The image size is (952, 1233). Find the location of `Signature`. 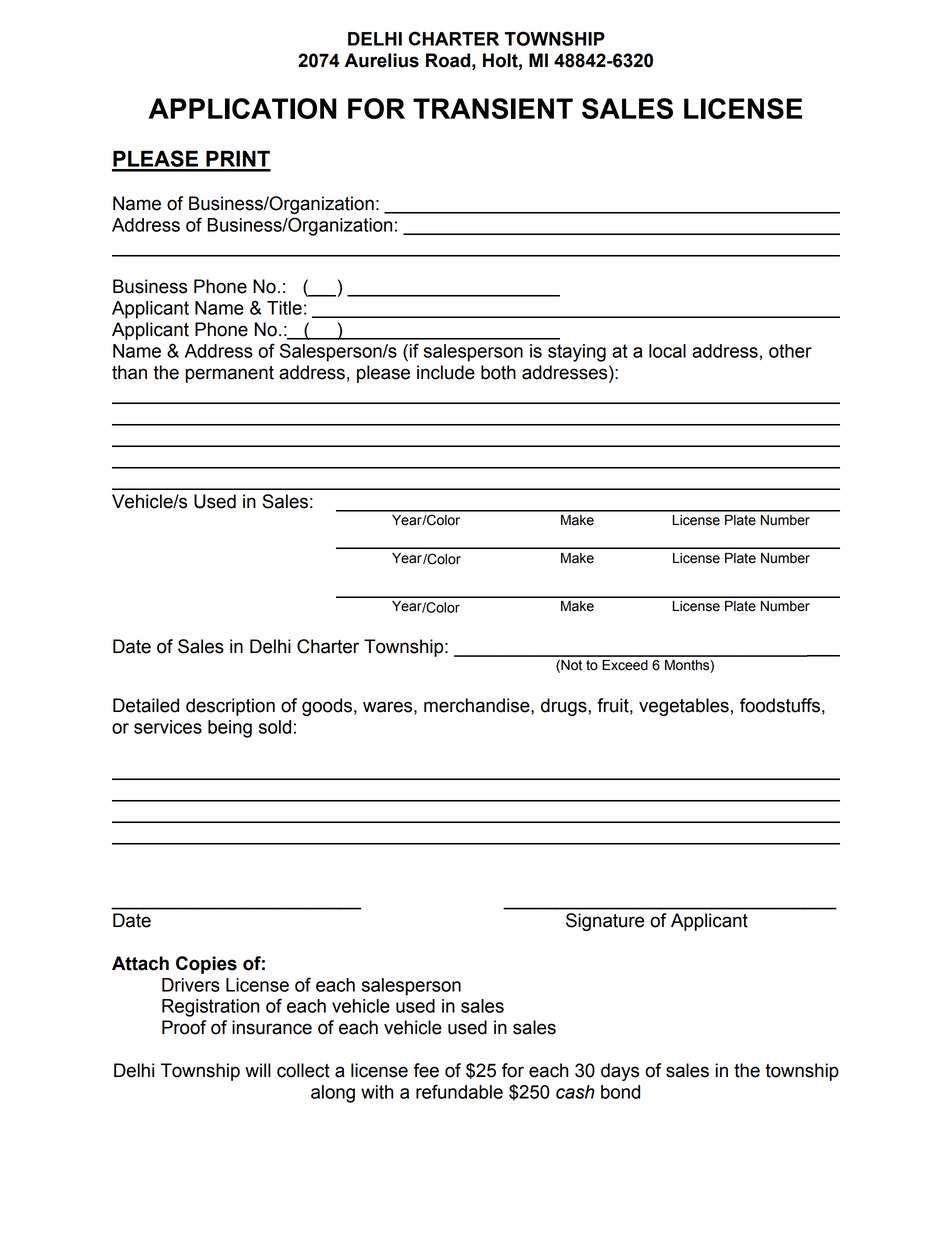

Signature is located at coordinates (605, 922).
